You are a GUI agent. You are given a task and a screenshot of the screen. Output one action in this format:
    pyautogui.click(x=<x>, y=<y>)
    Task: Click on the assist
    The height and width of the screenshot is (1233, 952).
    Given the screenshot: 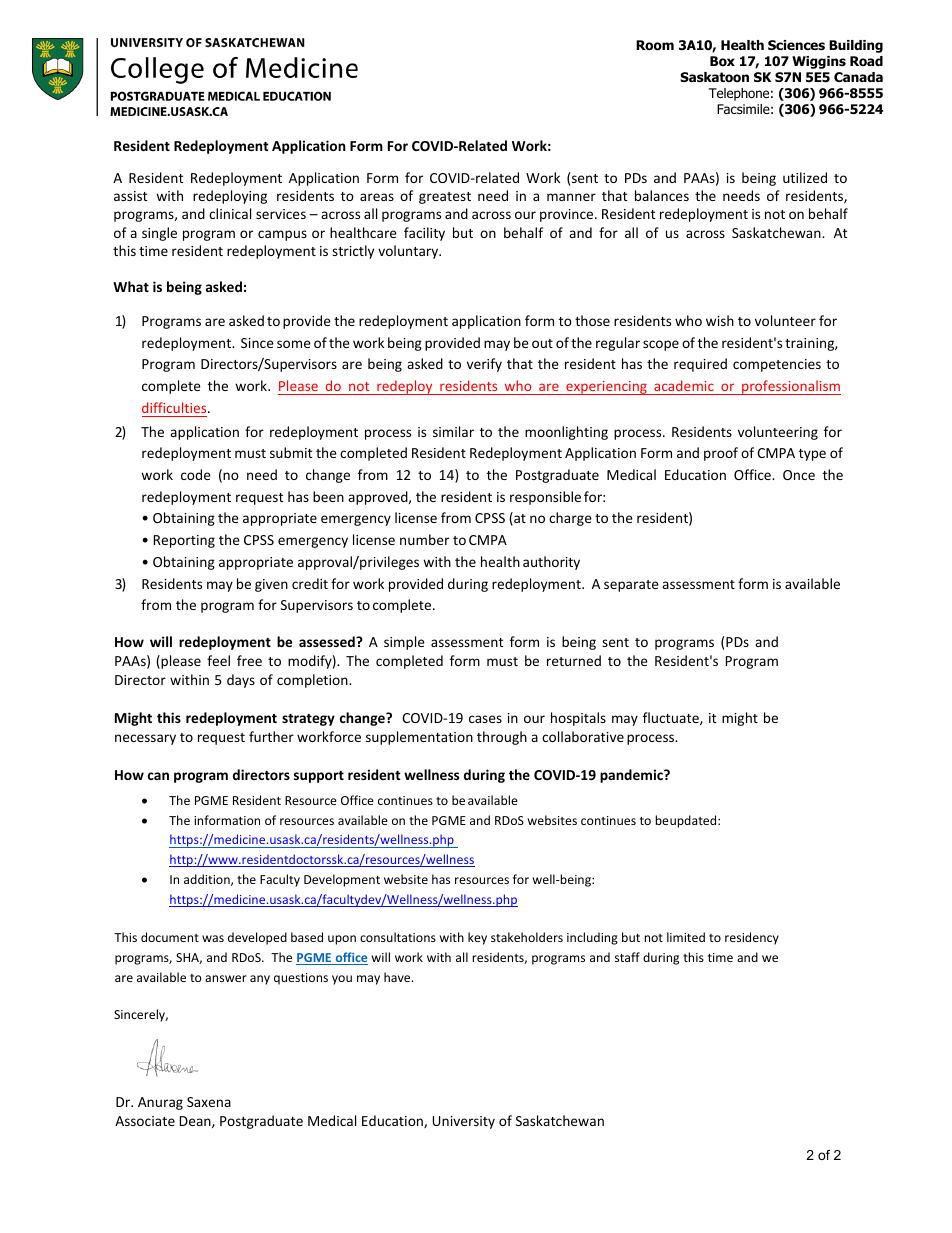 What is the action you would take?
    pyautogui.click(x=130, y=196)
